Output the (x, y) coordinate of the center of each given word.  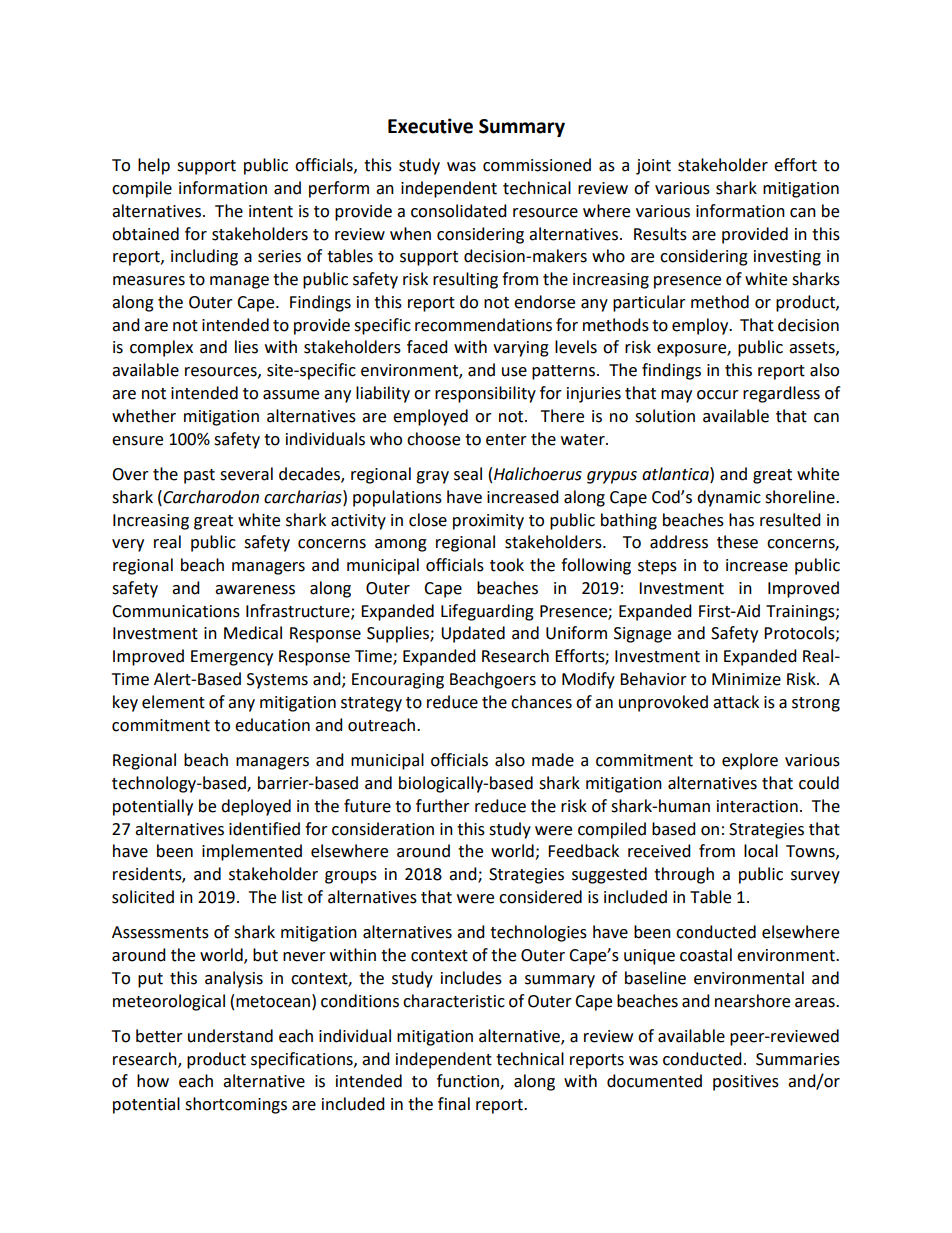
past (199, 476)
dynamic (729, 498)
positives (746, 1083)
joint (653, 167)
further (443, 806)
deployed (256, 807)
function (469, 1082)
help (154, 166)
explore (750, 761)
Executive (430, 126)
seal (468, 474)
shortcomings (236, 1105)
